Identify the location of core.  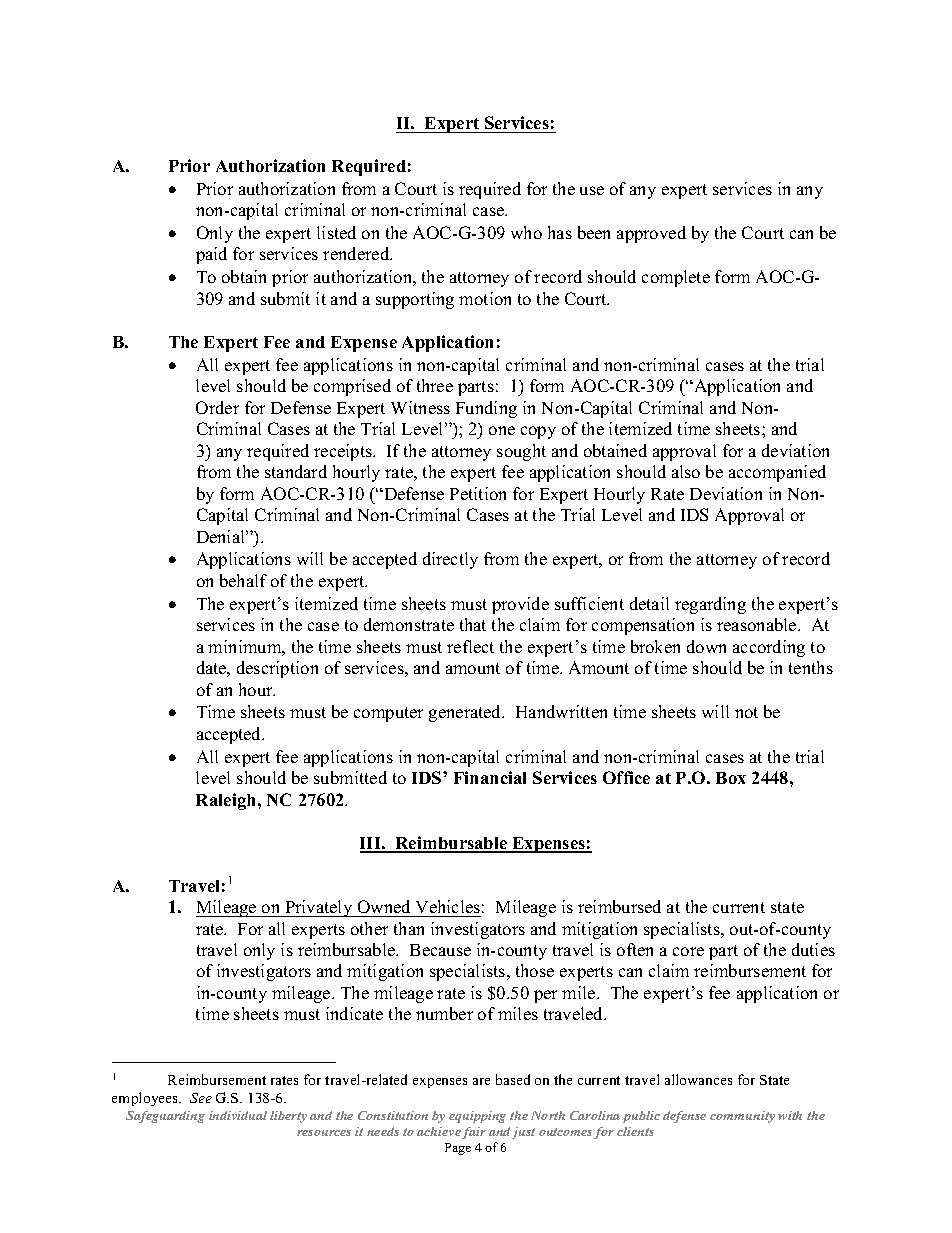
(688, 951).
